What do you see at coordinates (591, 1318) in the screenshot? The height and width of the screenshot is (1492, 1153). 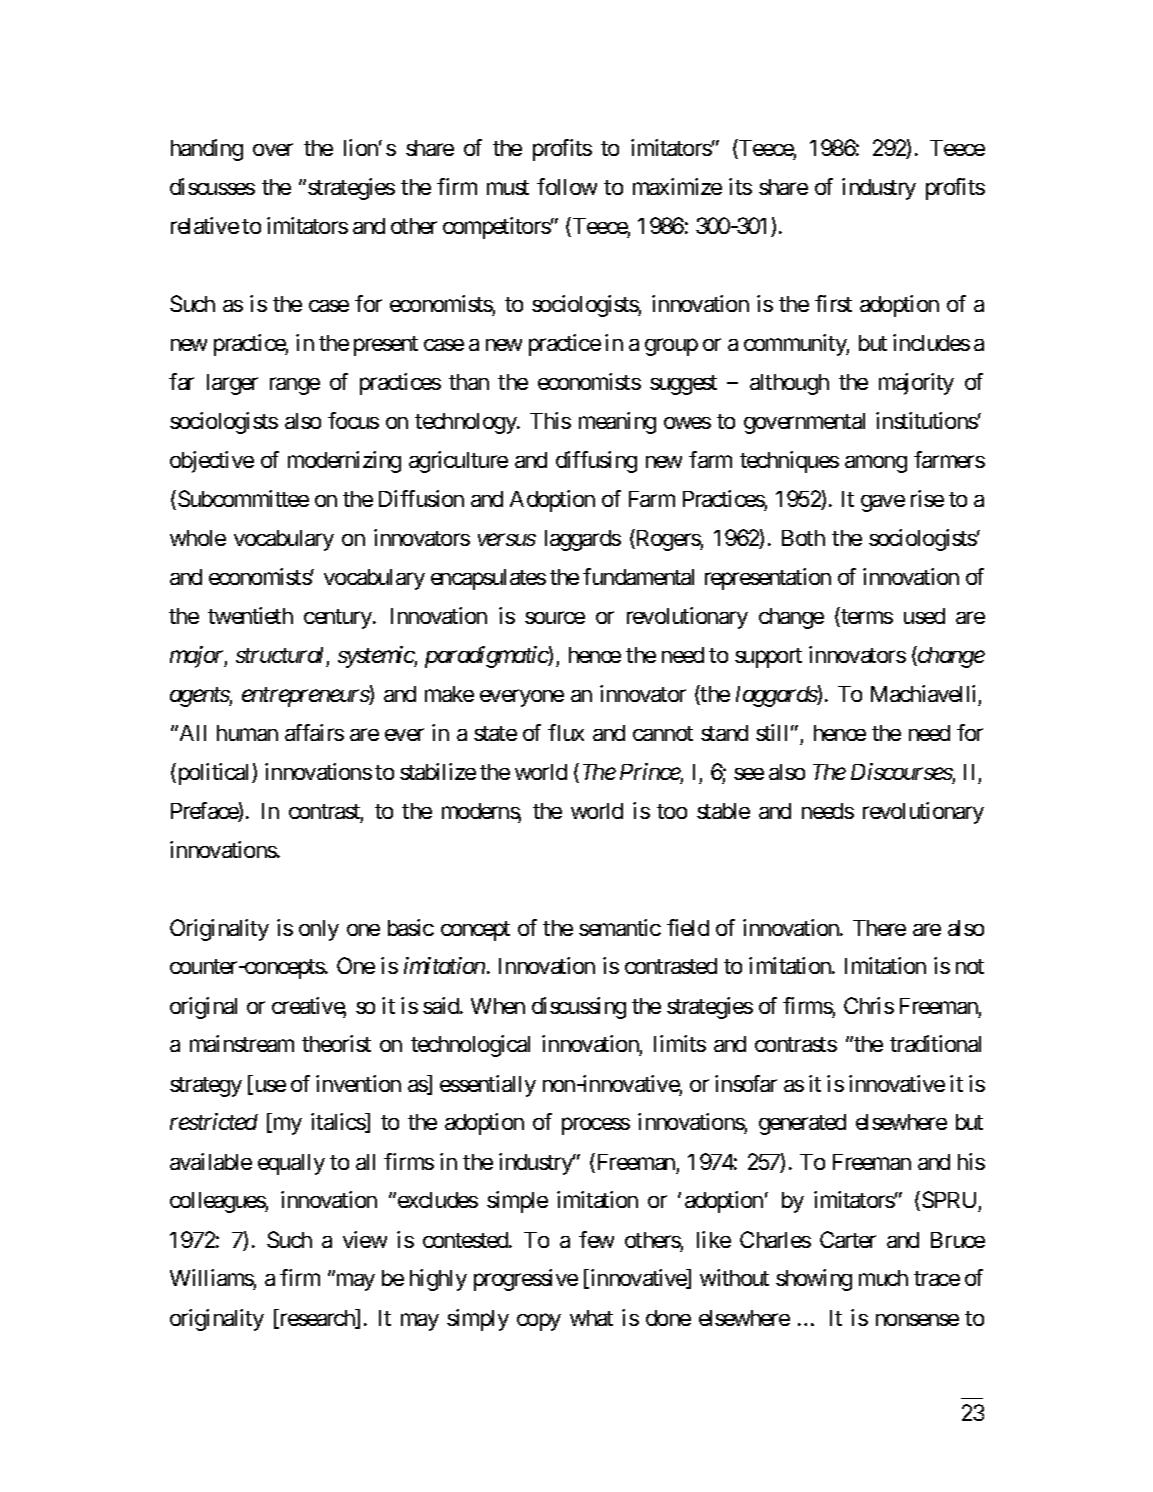 I see `what` at bounding box center [591, 1318].
